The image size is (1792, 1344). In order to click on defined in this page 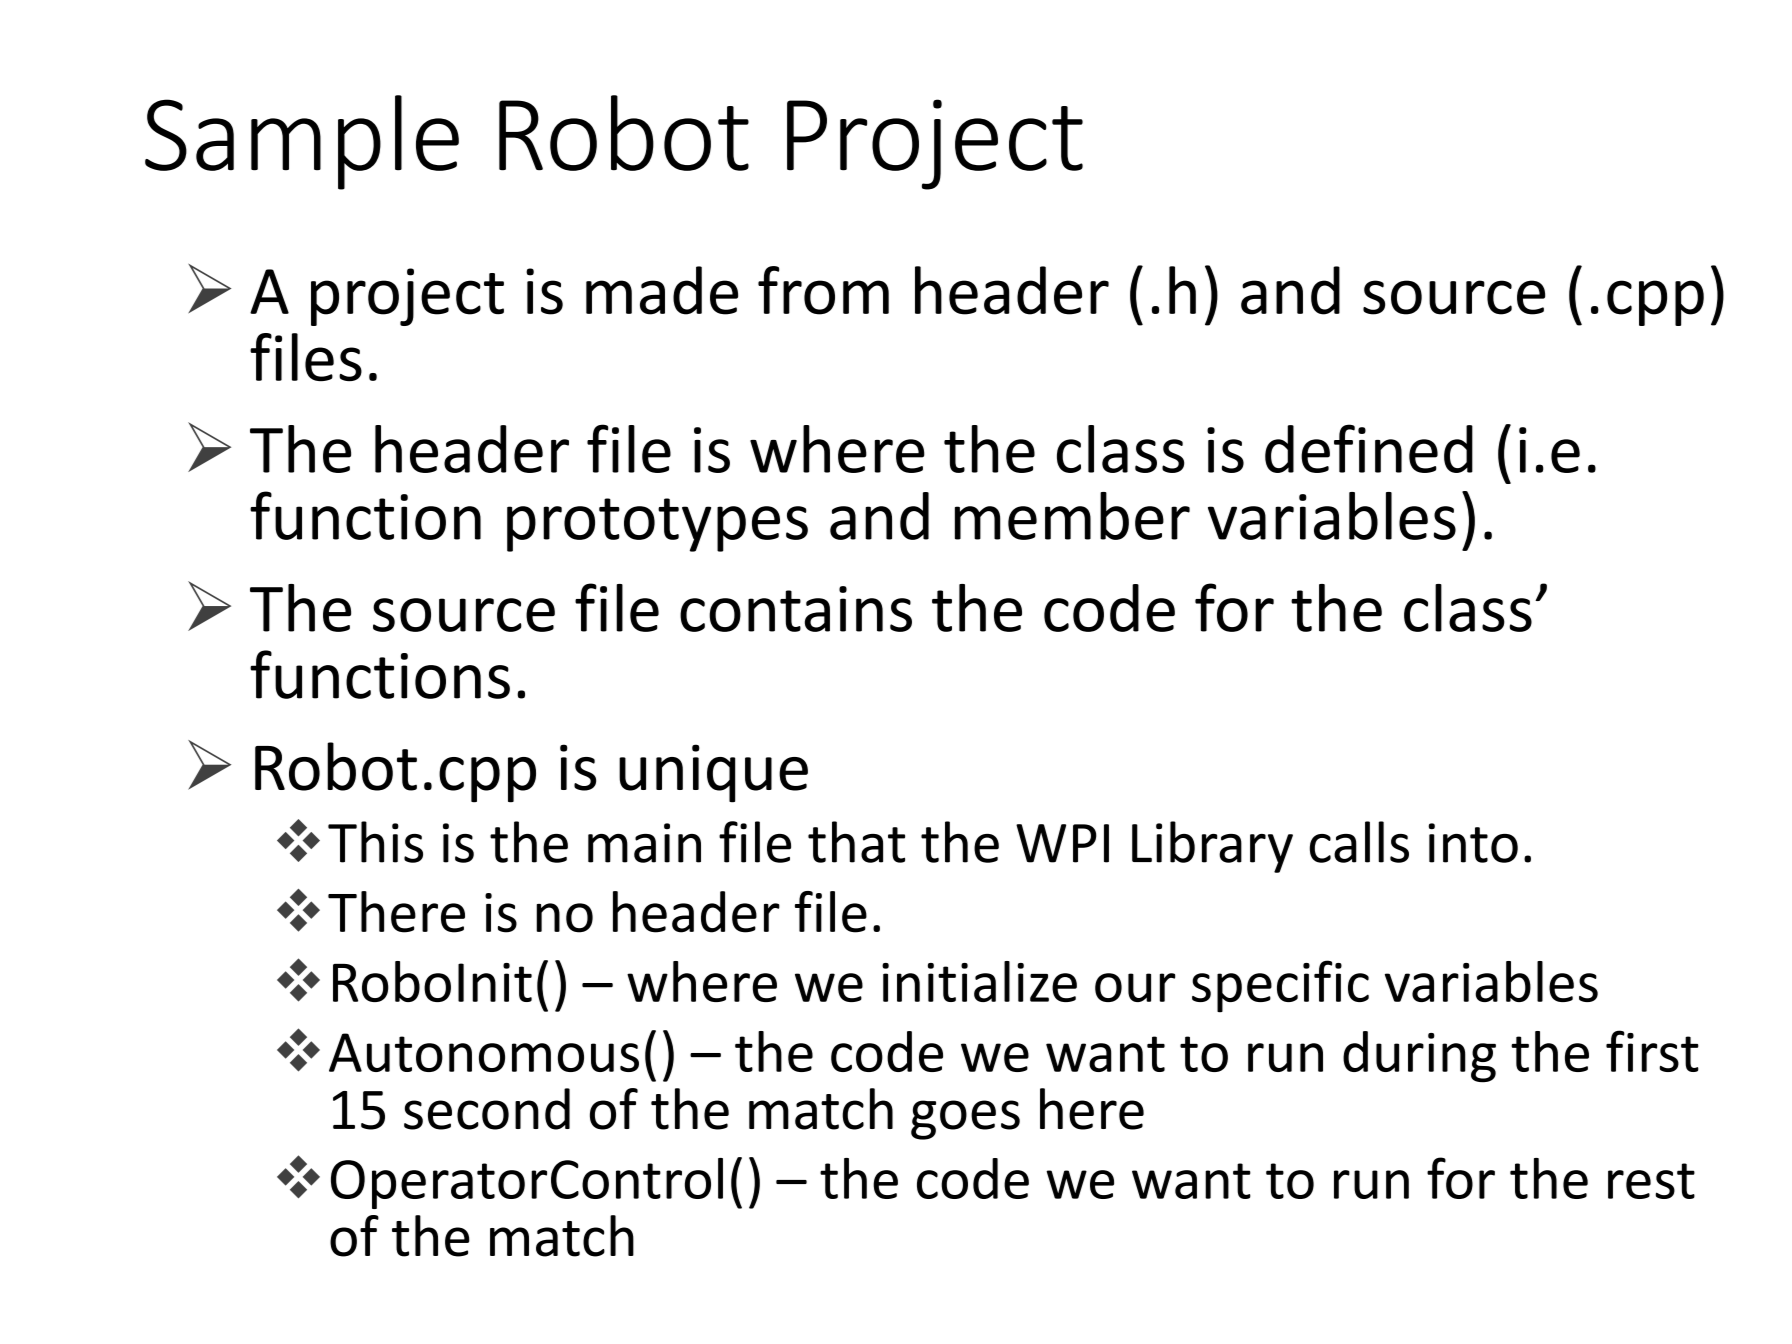, I will do `click(1369, 448)`.
